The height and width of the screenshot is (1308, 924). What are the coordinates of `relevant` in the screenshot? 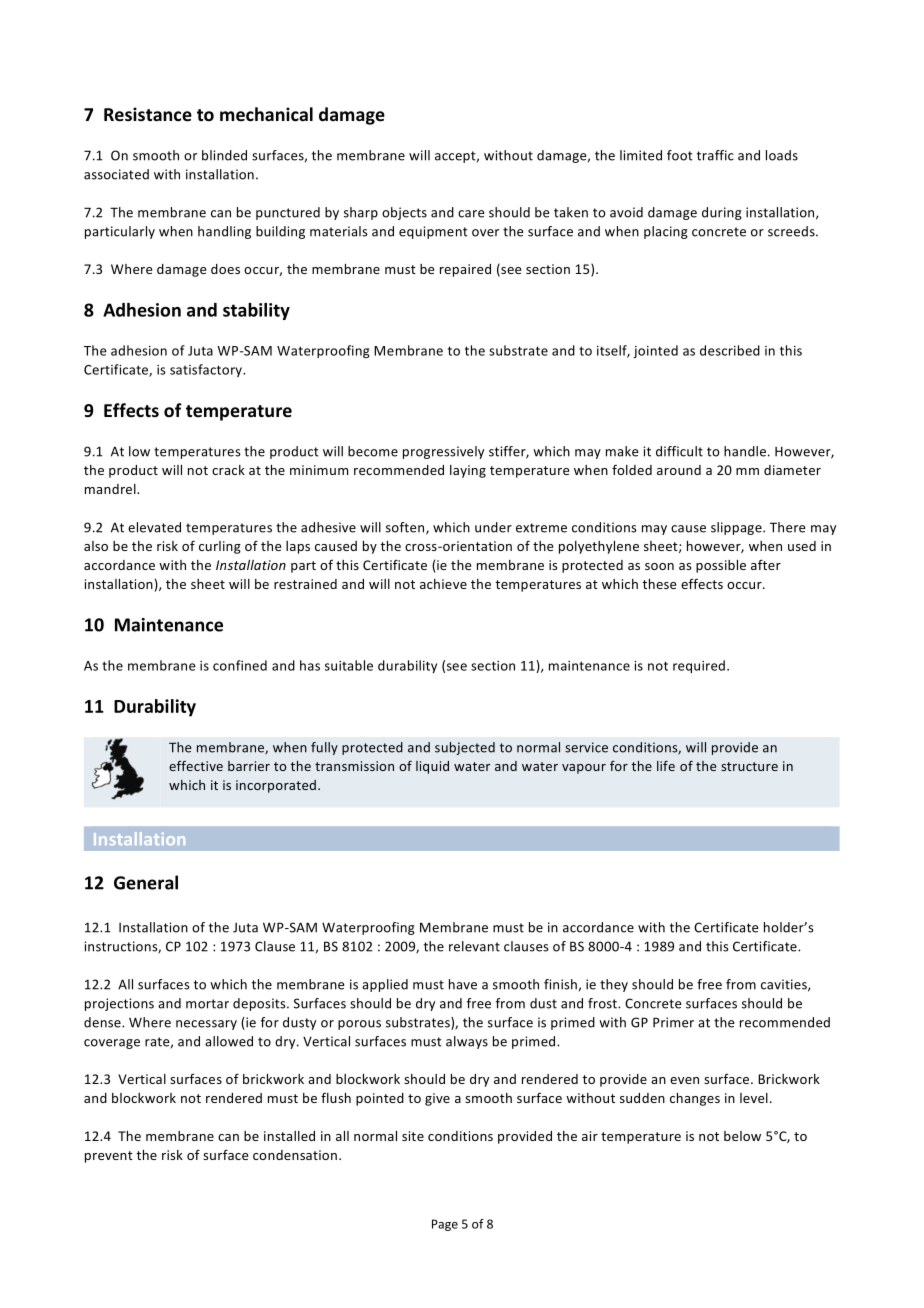 It's located at (474, 946).
